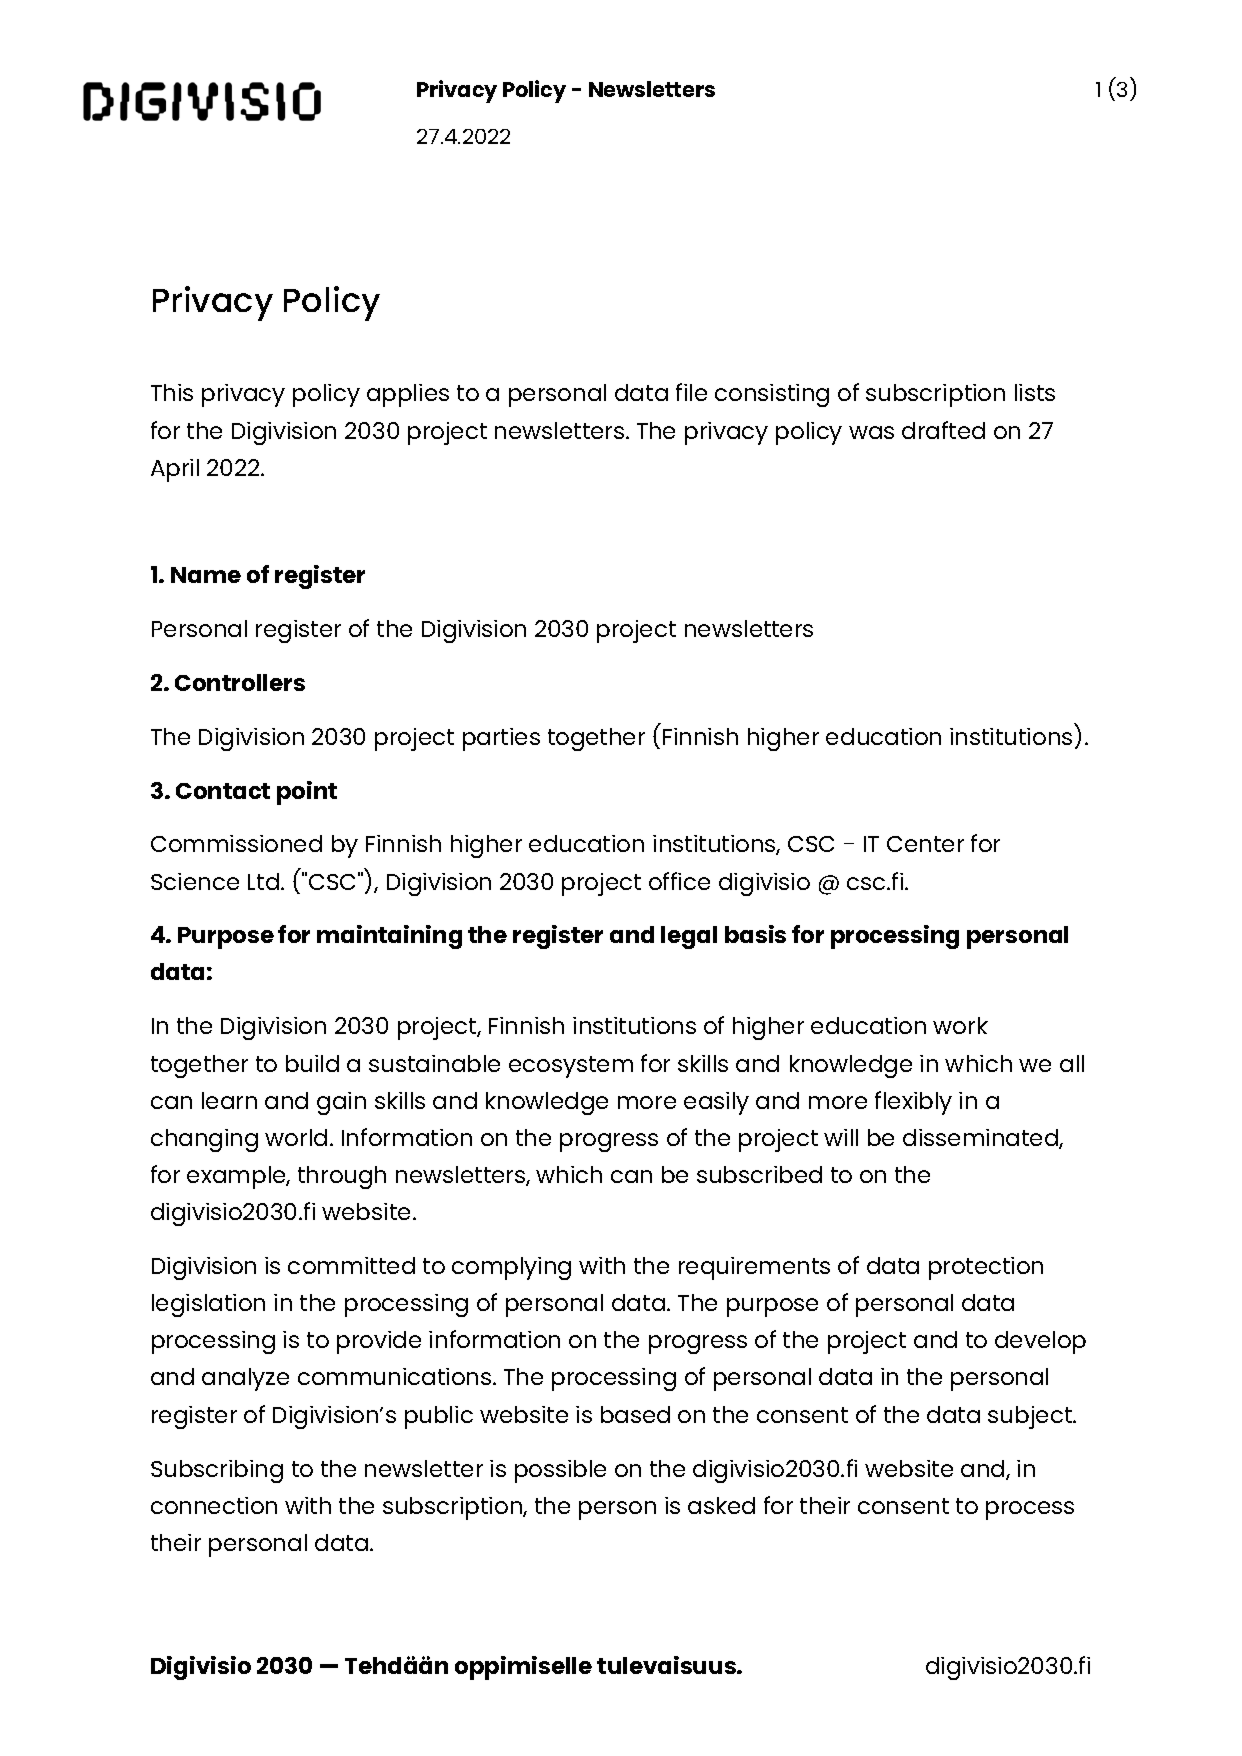  Describe the element at coordinates (560, 1471) in the document. I see `possible` at that location.
